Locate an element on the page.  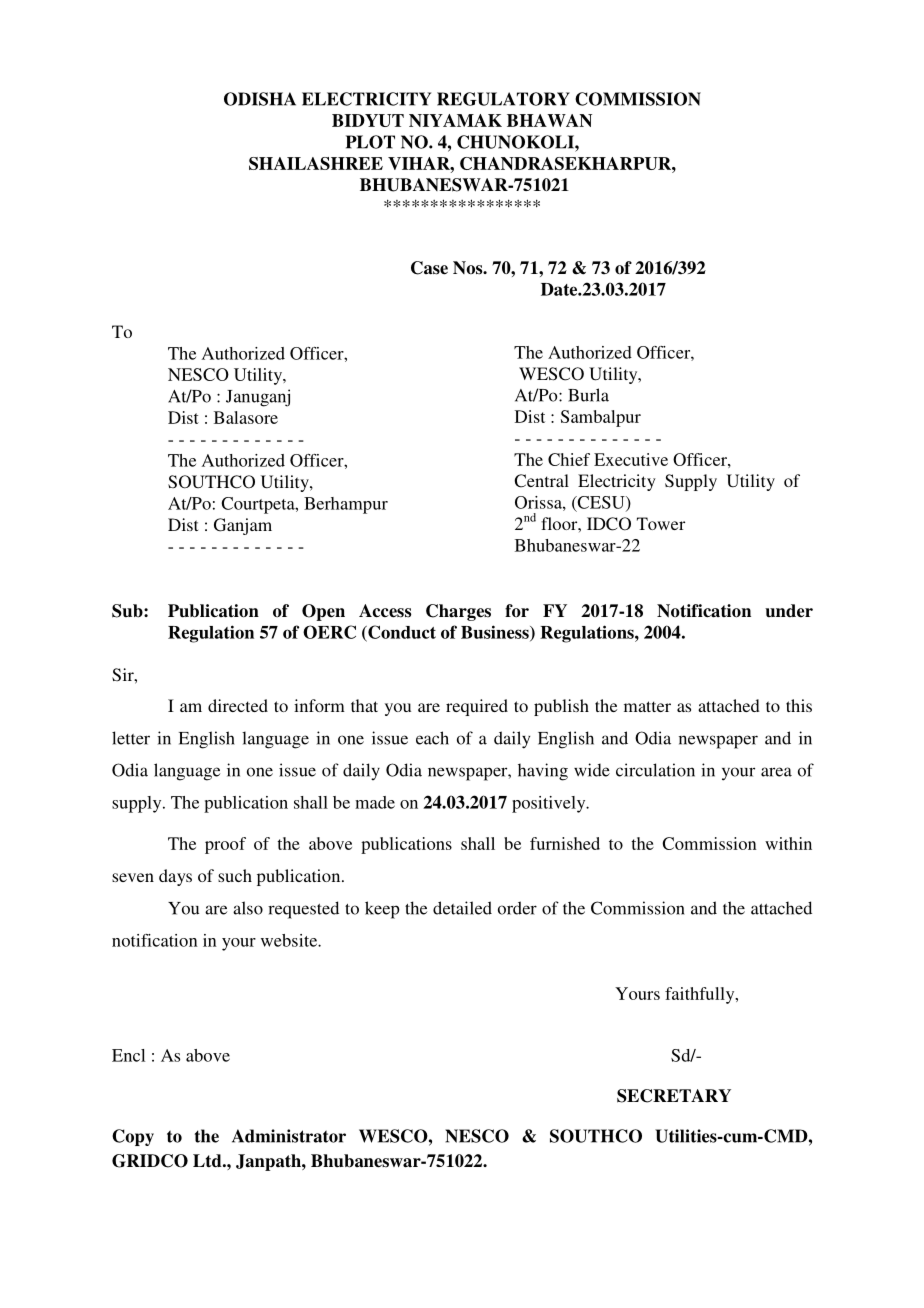
ODISHA is located at coordinates (260, 99).
